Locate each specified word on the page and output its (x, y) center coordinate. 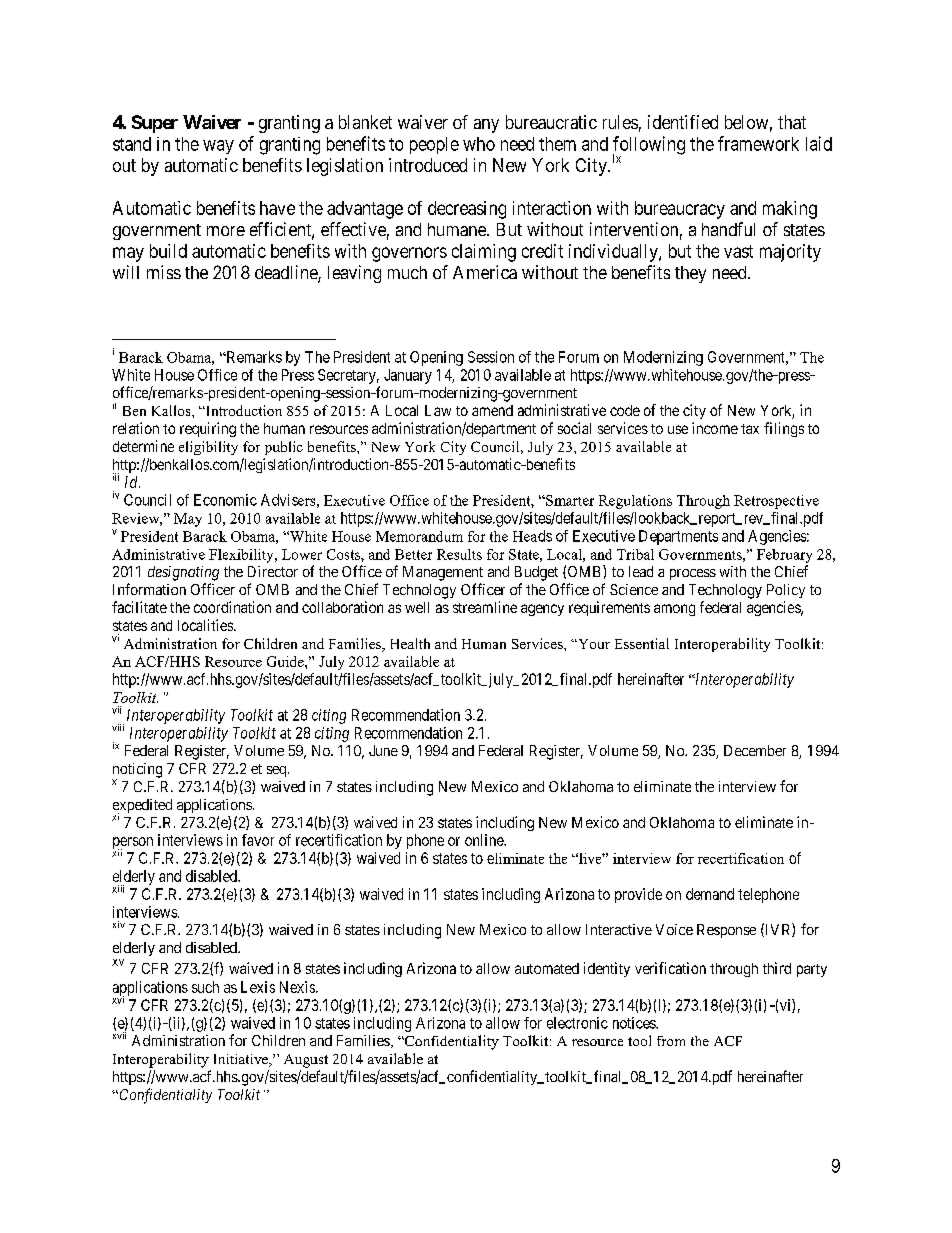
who (479, 144)
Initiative (242, 1060)
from (671, 1041)
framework (758, 143)
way (218, 147)
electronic (577, 1023)
